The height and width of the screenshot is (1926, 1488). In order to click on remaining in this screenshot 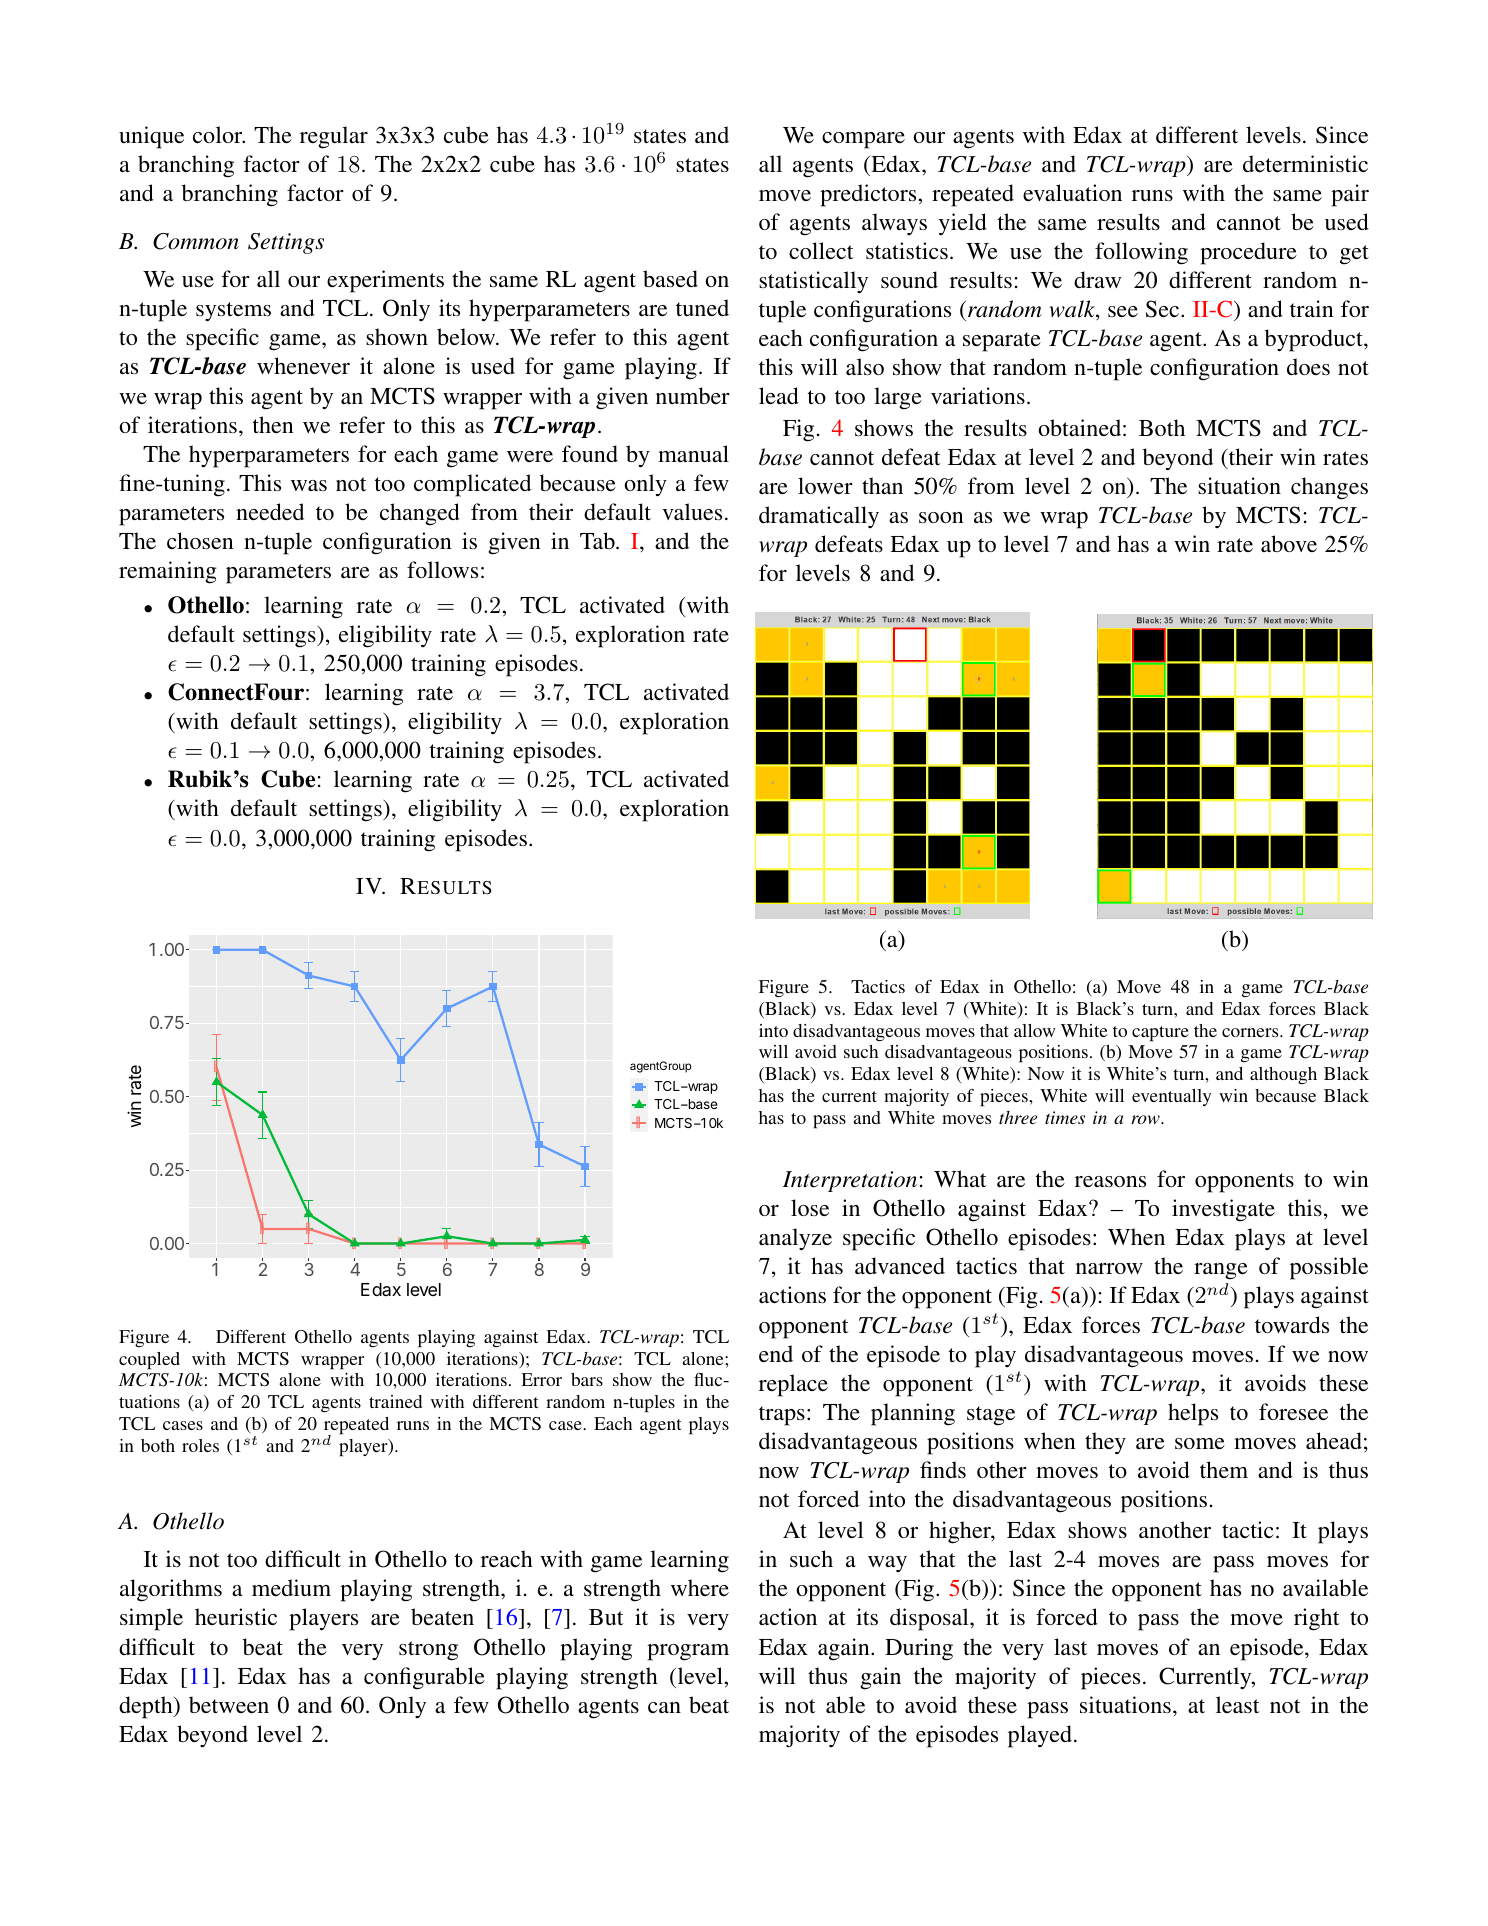, I will do `click(168, 572)`.
